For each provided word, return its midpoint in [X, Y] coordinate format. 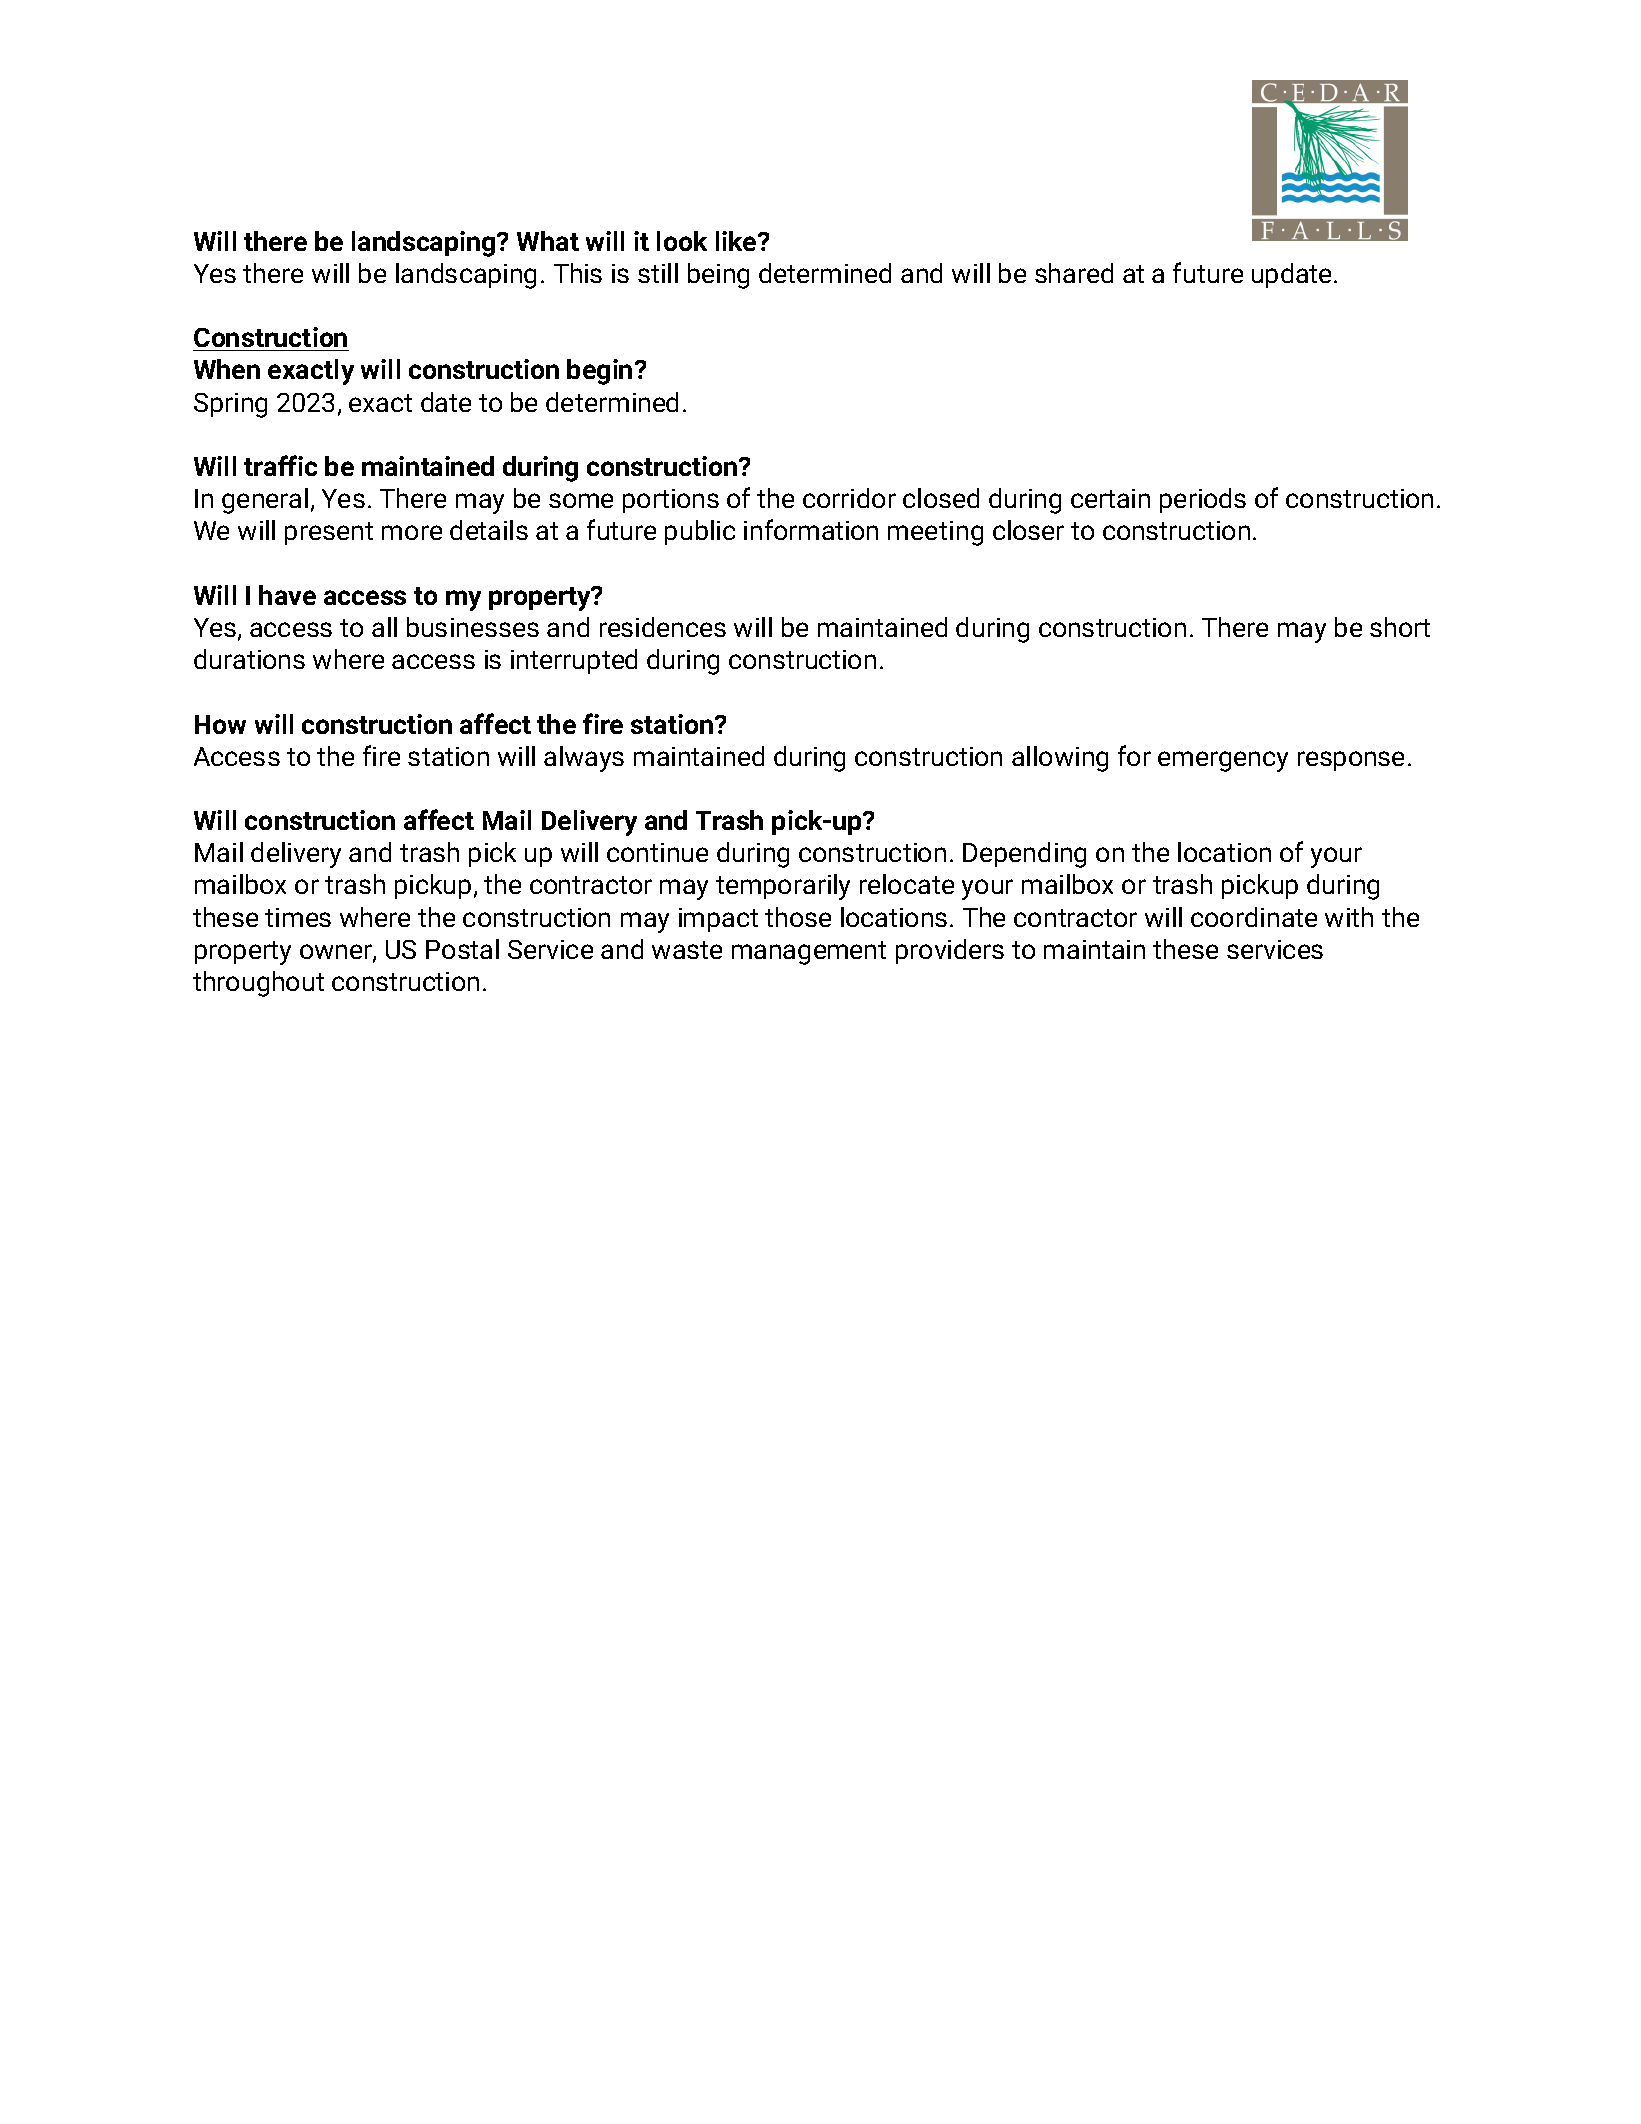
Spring [230, 405]
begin [599, 372]
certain [1110, 498]
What [548, 241]
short [1400, 627]
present [329, 533]
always [584, 759]
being [718, 276]
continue [657, 852]
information [811, 529]
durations [249, 659]
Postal [462, 949]
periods [1203, 500]
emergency [1223, 761]
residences [663, 627]
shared [1074, 273]
